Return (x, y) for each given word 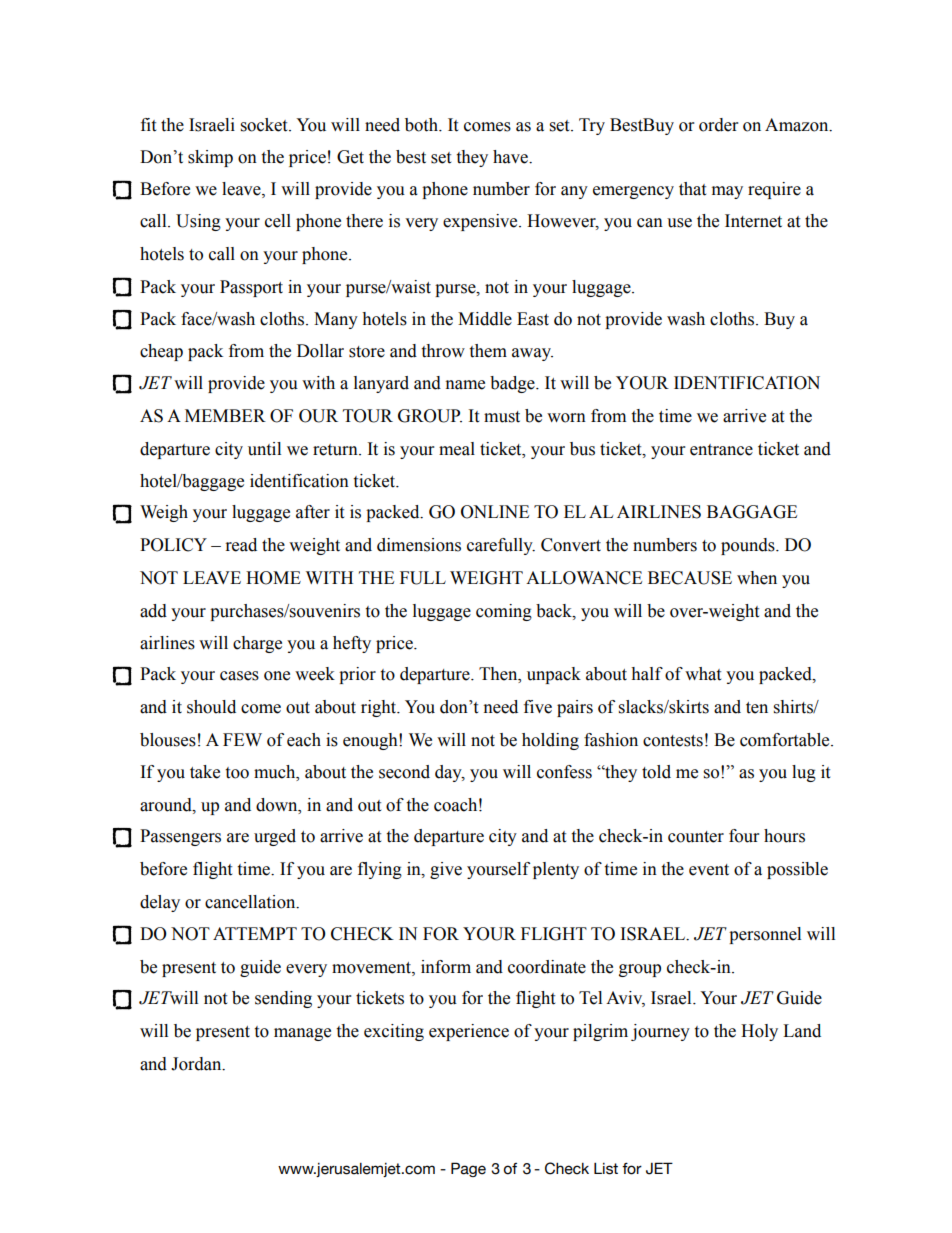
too (237, 773)
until (264, 449)
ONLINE (495, 512)
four (744, 836)
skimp (210, 158)
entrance (721, 450)
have (511, 157)
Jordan (197, 1064)
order (718, 125)
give (446, 870)
